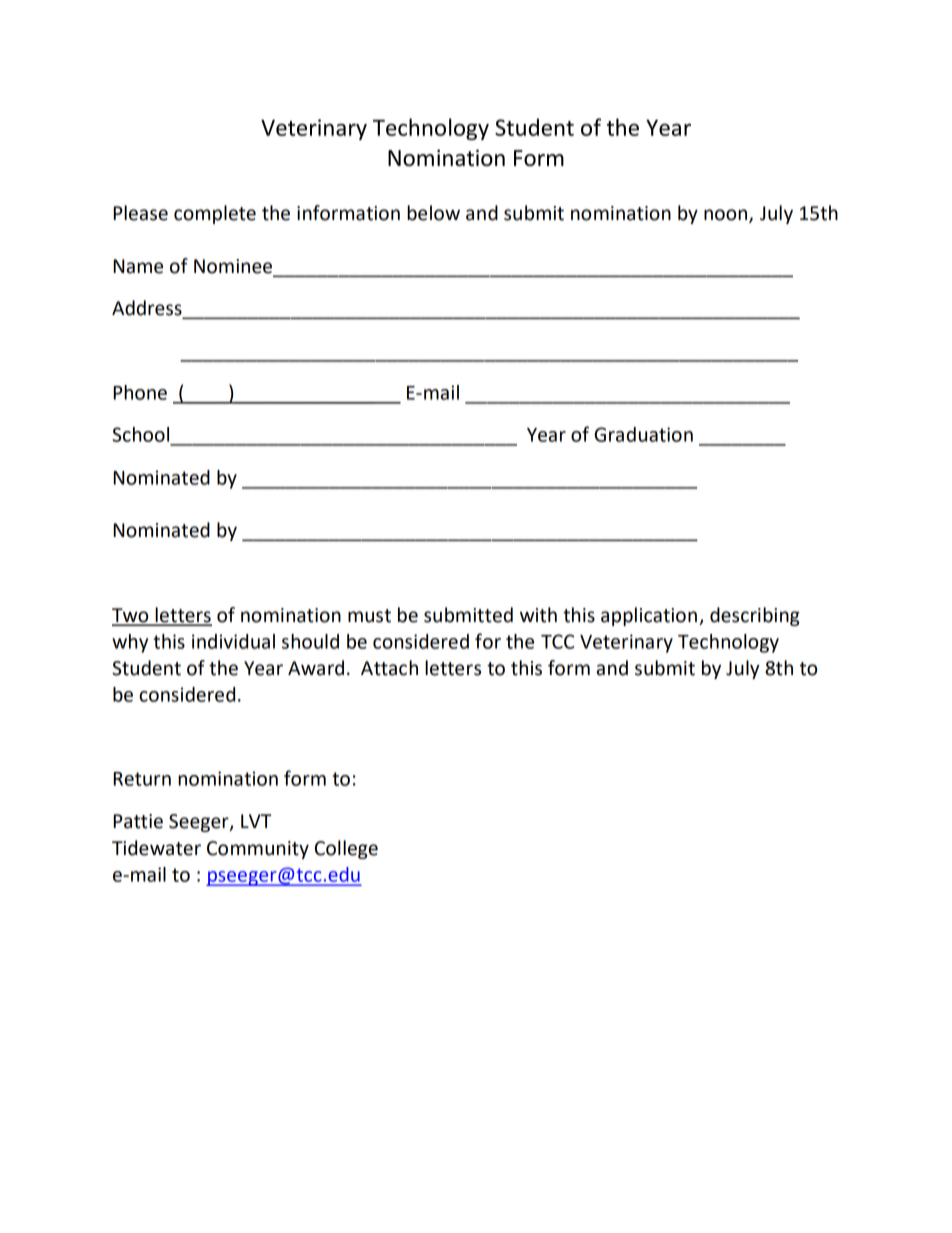  I want to click on Two, so click(131, 616).
